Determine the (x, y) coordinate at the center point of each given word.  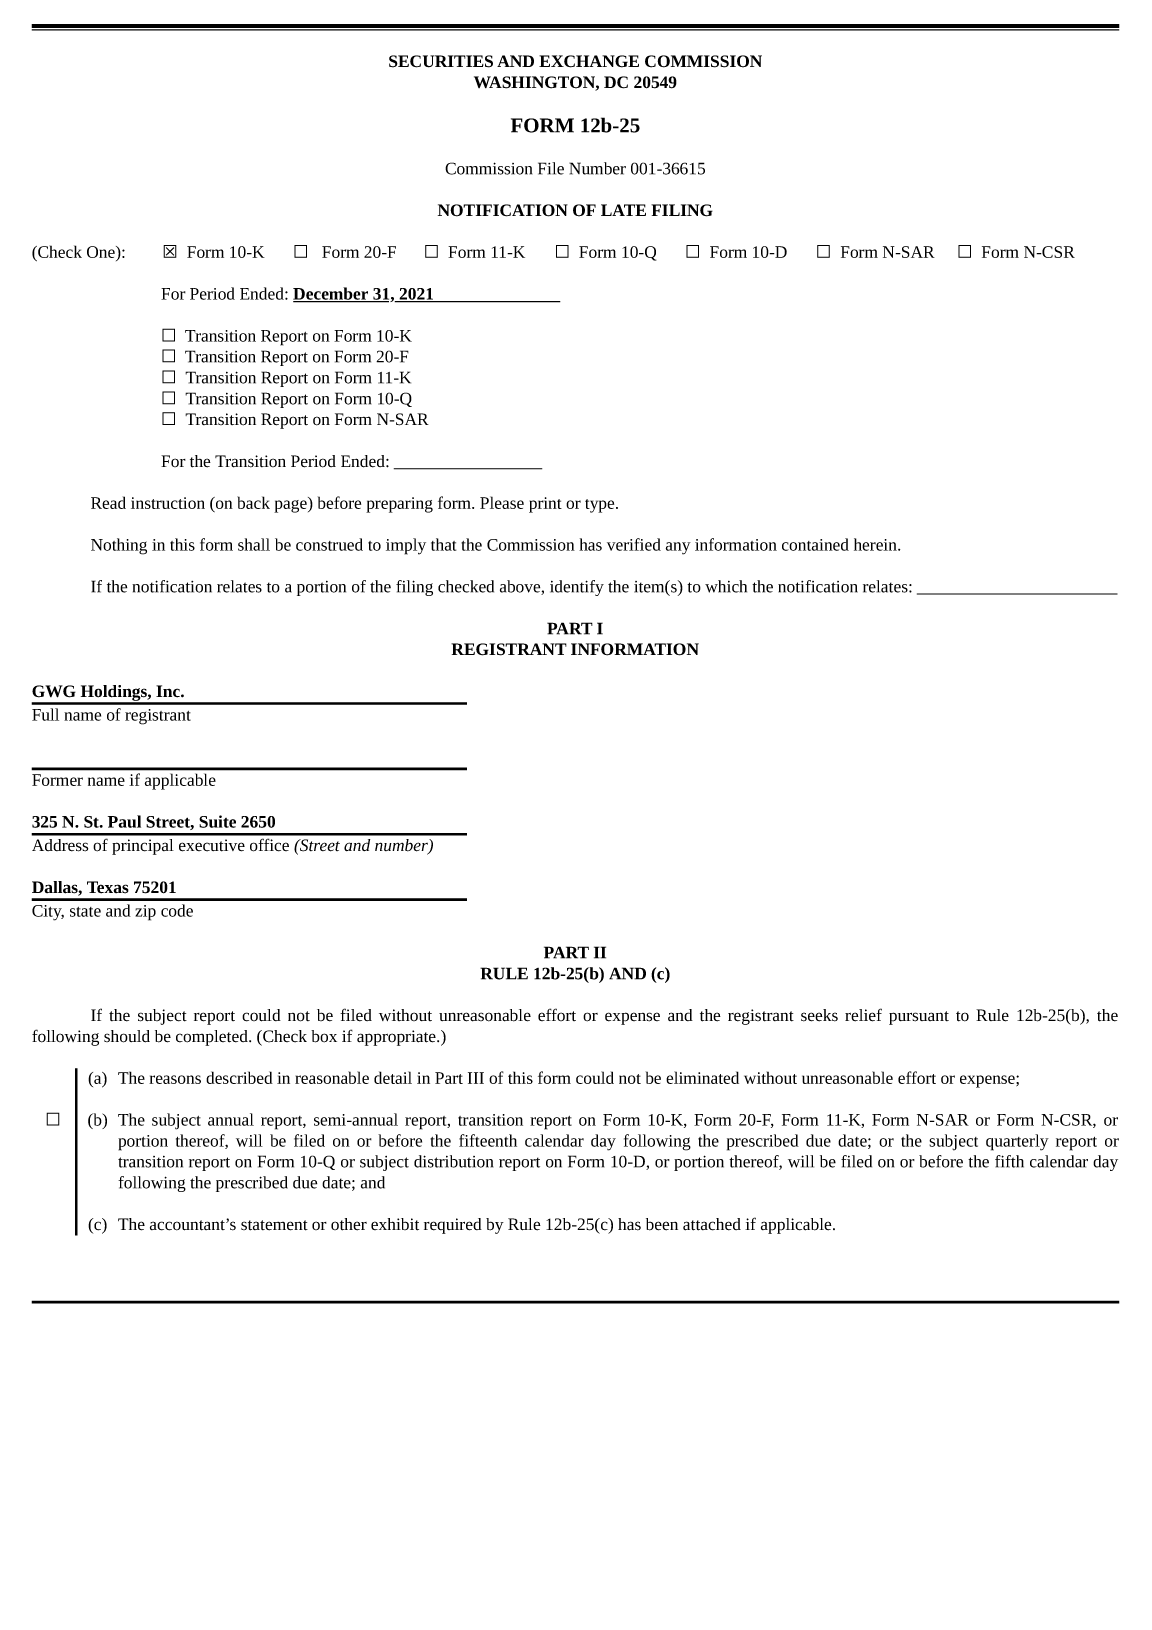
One (102, 253)
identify (577, 588)
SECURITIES (441, 61)
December (332, 294)
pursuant (919, 1018)
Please (502, 502)
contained (815, 544)
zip (145, 913)
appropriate (397, 1038)
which (726, 586)
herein (876, 544)
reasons (175, 1079)
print (545, 505)
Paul (124, 821)
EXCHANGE (589, 61)
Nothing (119, 546)
